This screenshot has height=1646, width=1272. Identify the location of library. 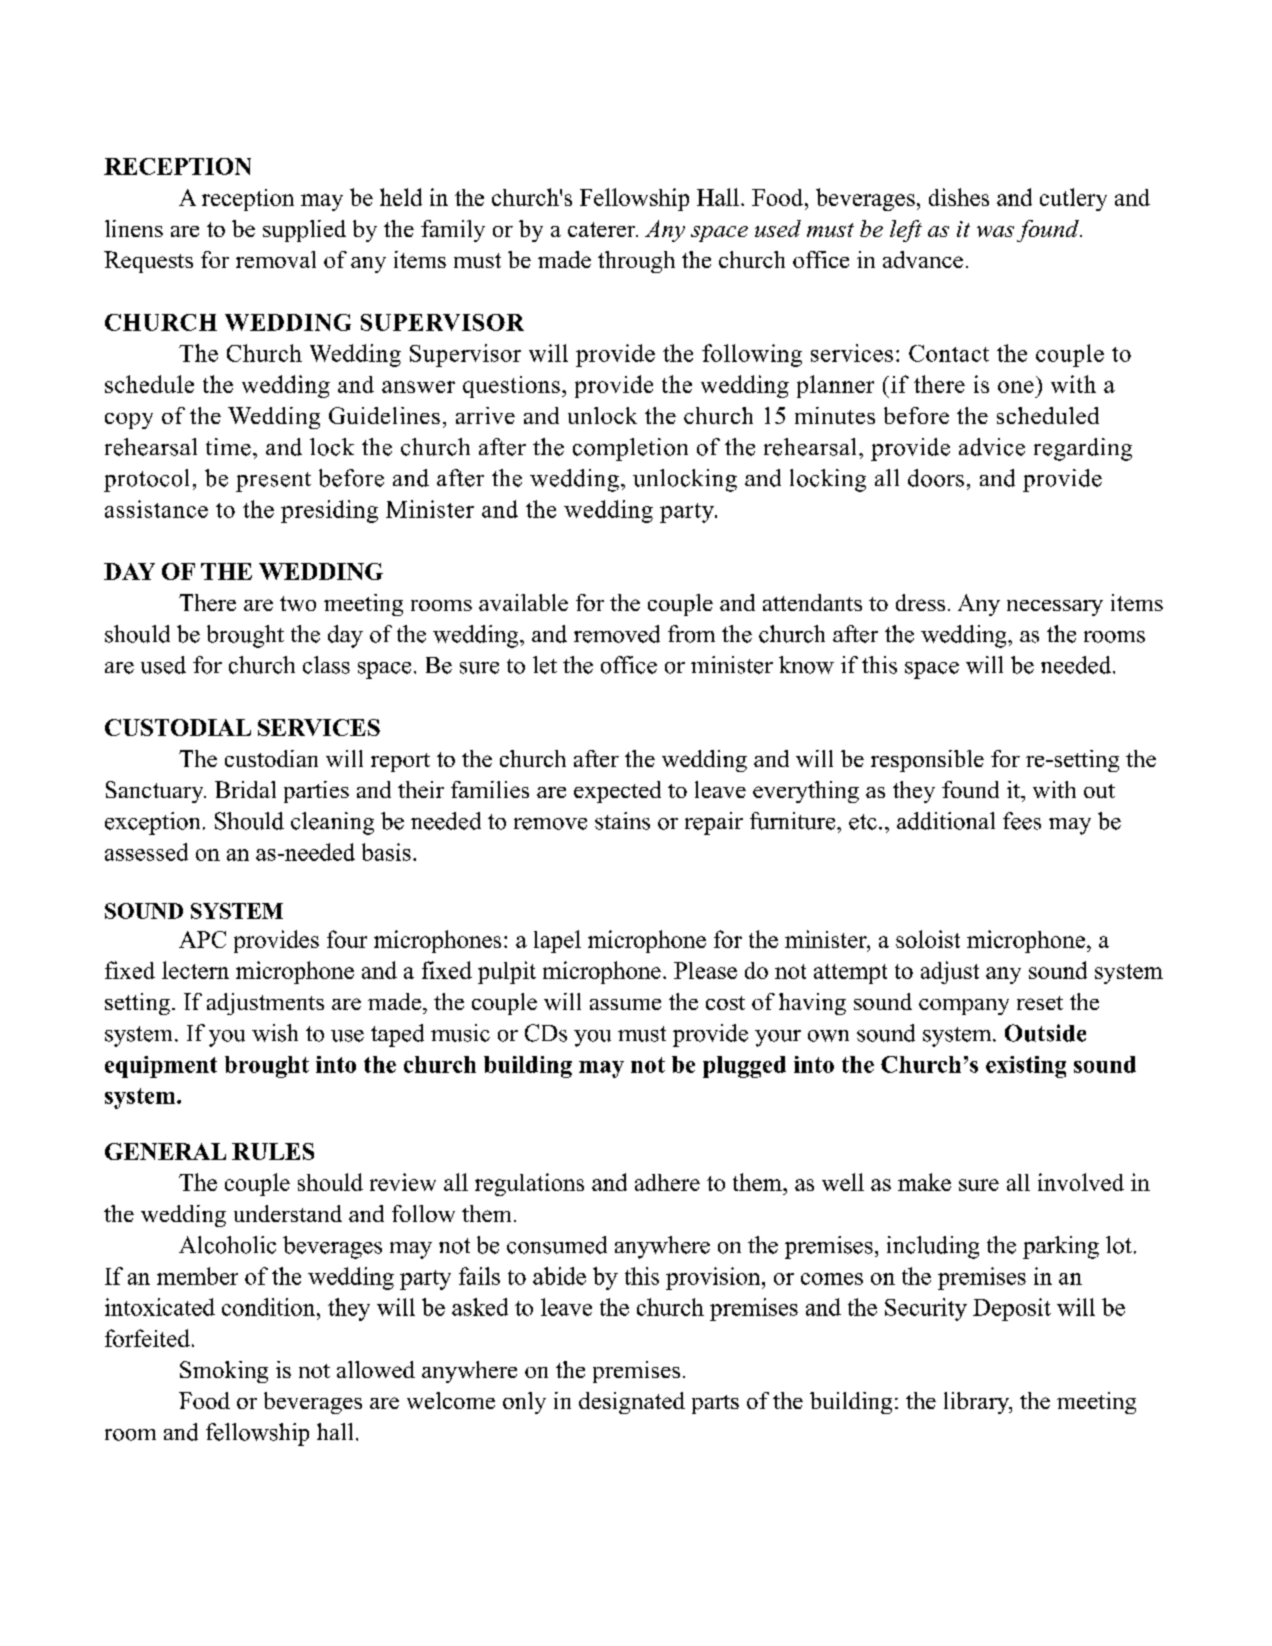
(977, 1403).
